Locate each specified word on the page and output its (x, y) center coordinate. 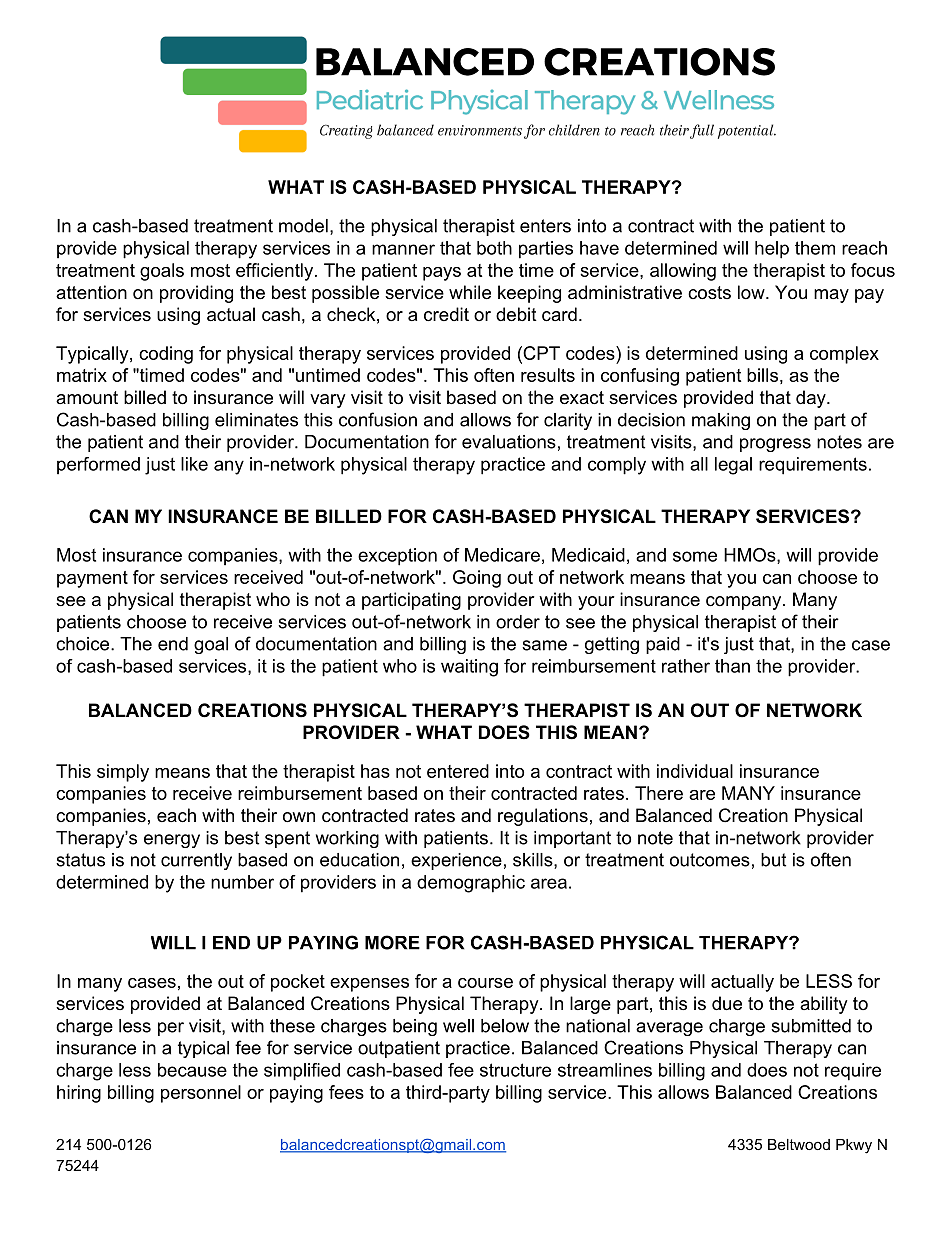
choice (84, 644)
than (732, 666)
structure (515, 1070)
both (494, 248)
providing (196, 294)
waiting (469, 668)
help (772, 250)
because (192, 1070)
